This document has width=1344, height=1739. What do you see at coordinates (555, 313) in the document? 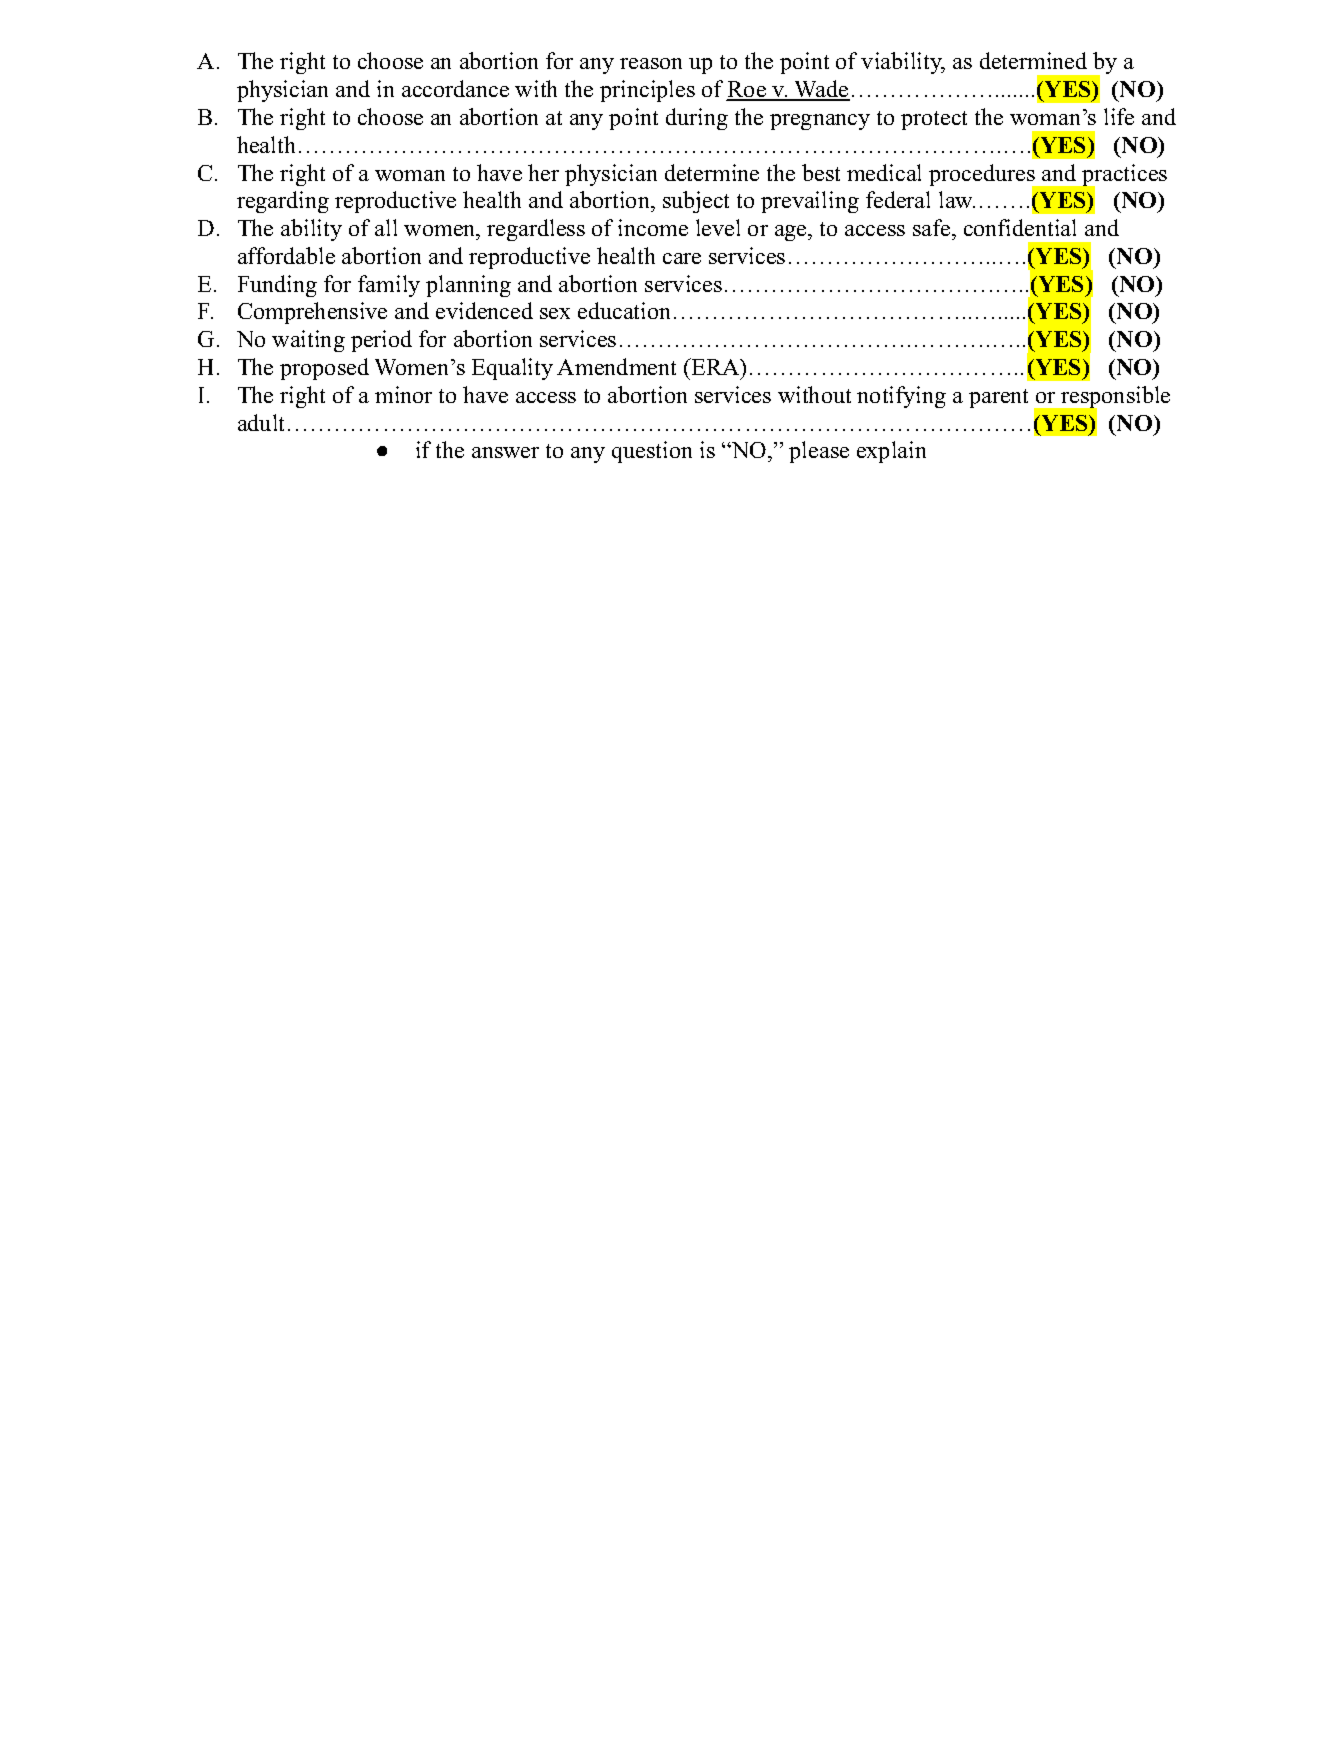
I see `sex` at bounding box center [555, 313].
